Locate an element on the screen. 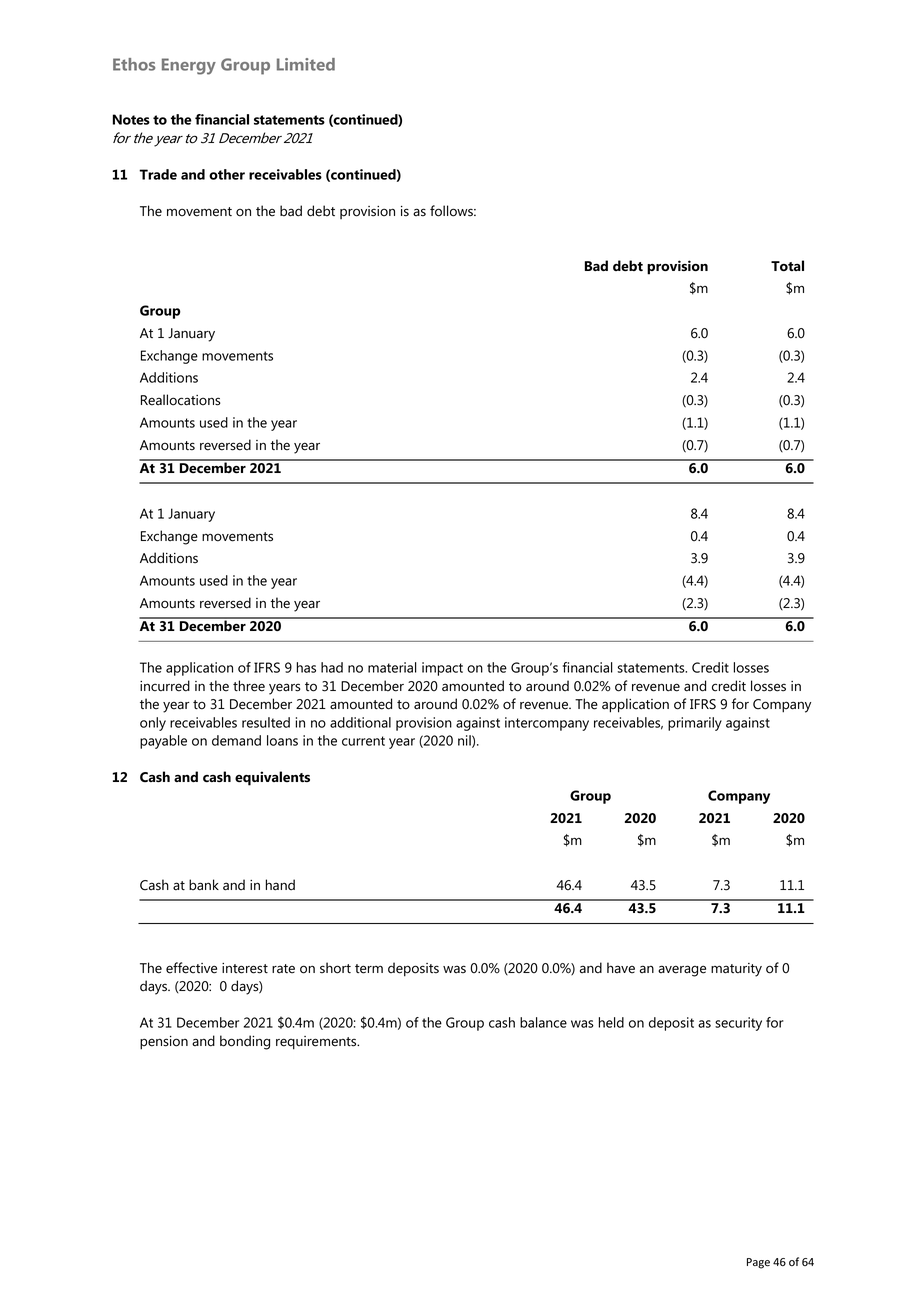 This screenshot has height=1308, width=924. Energy is located at coordinates (189, 66).
